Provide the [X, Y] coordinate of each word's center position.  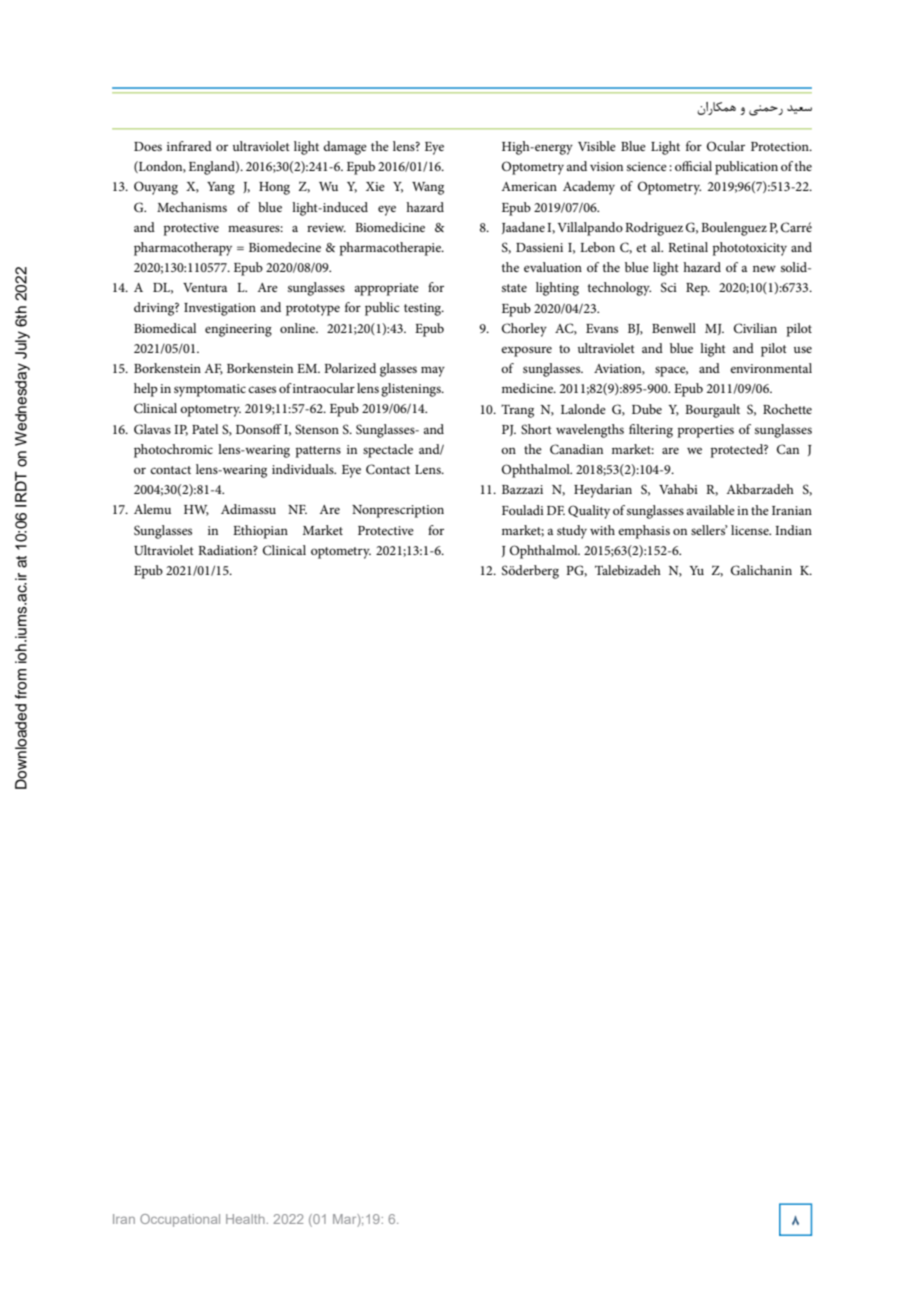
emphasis [644, 532]
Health [245, 1219]
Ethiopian [260, 532]
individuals [304, 469]
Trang [517, 411]
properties [706, 431]
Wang [428, 188]
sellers [709, 530]
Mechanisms [192, 207]
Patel [205, 429]
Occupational [180, 1220]
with [602, 530]
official [693, 166]
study [572, 532]
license [751, 530]
